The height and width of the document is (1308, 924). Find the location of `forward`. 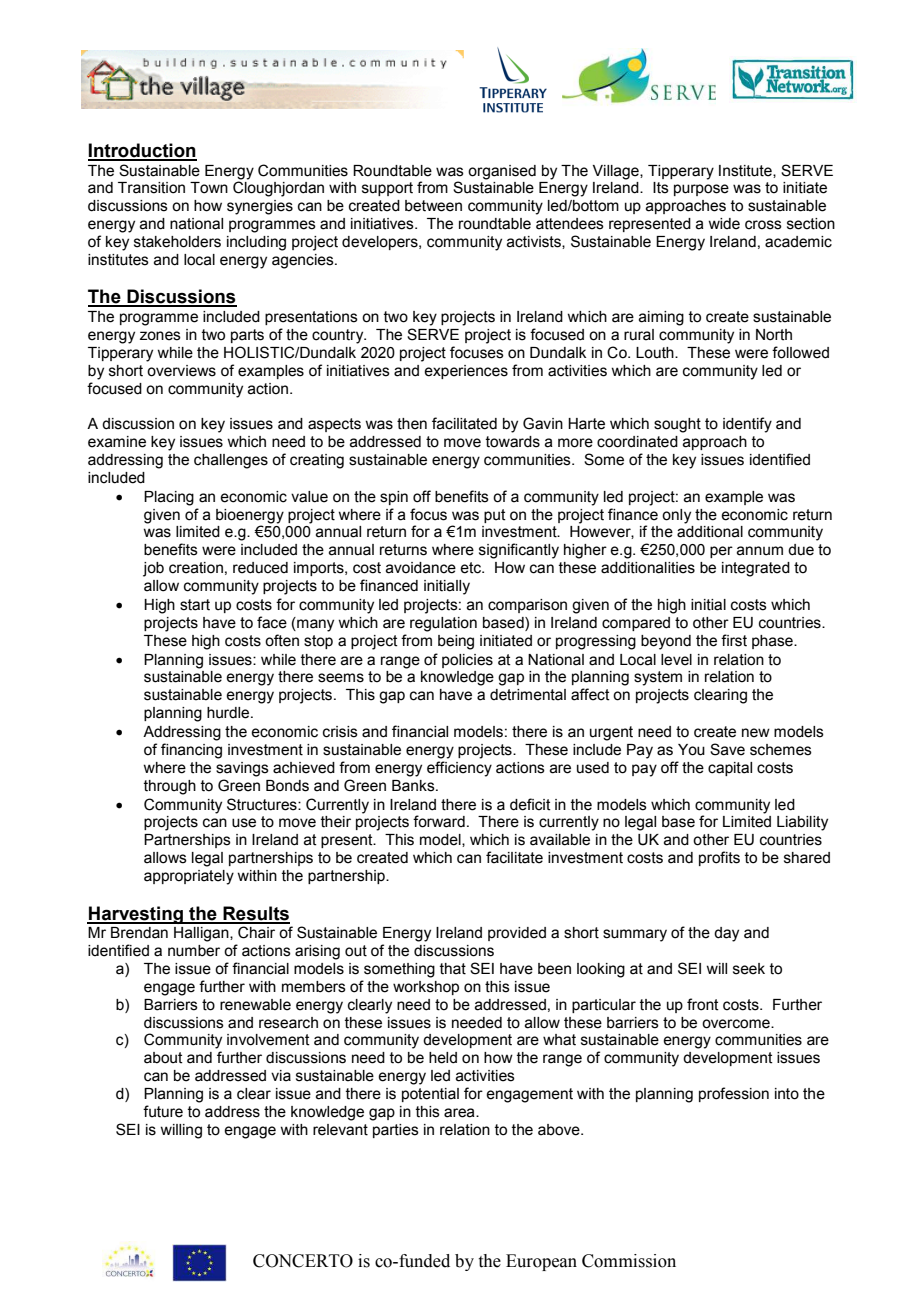

forward is located at coordinates (439, 821).
